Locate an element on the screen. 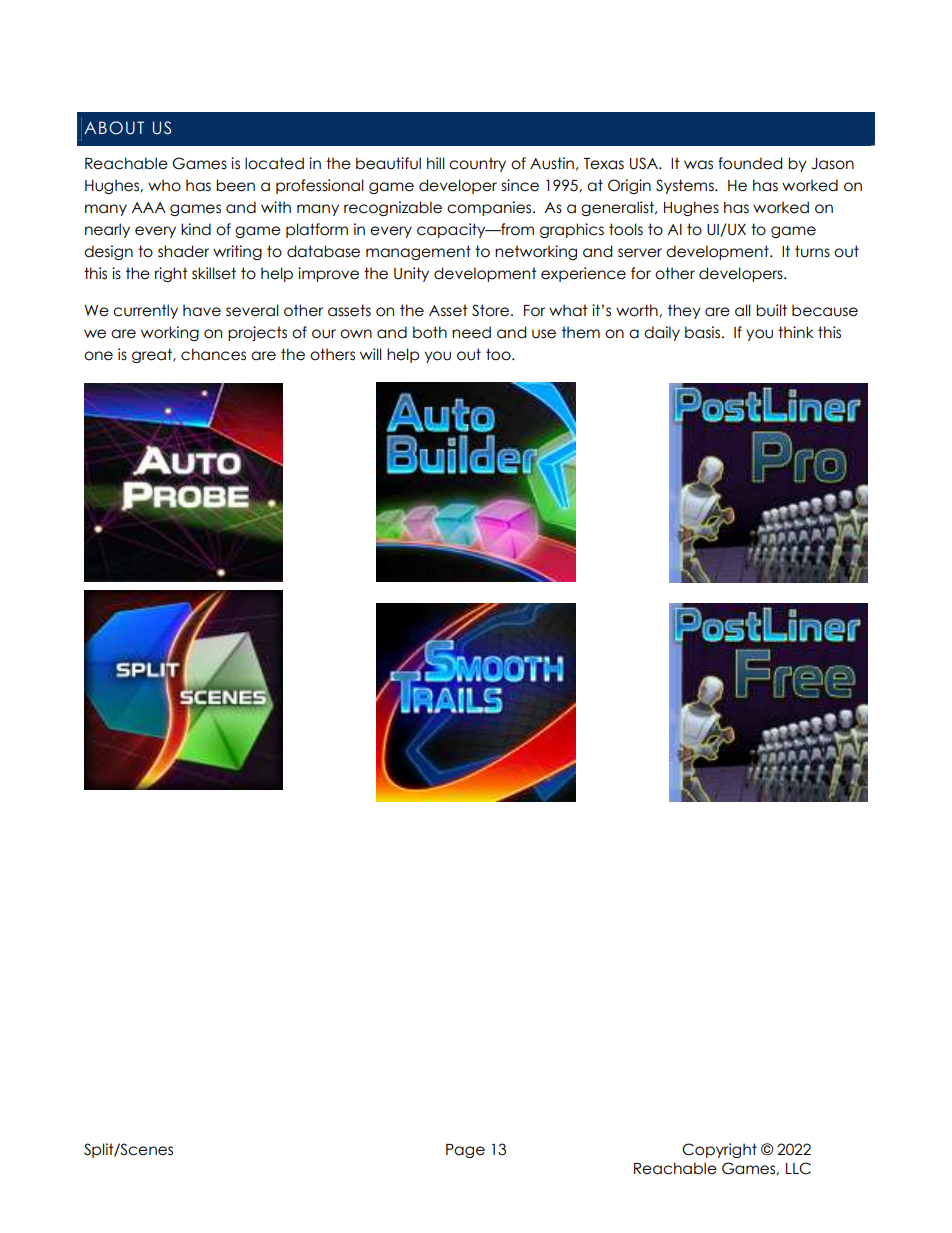  great is located at coordinates (153, 355).
